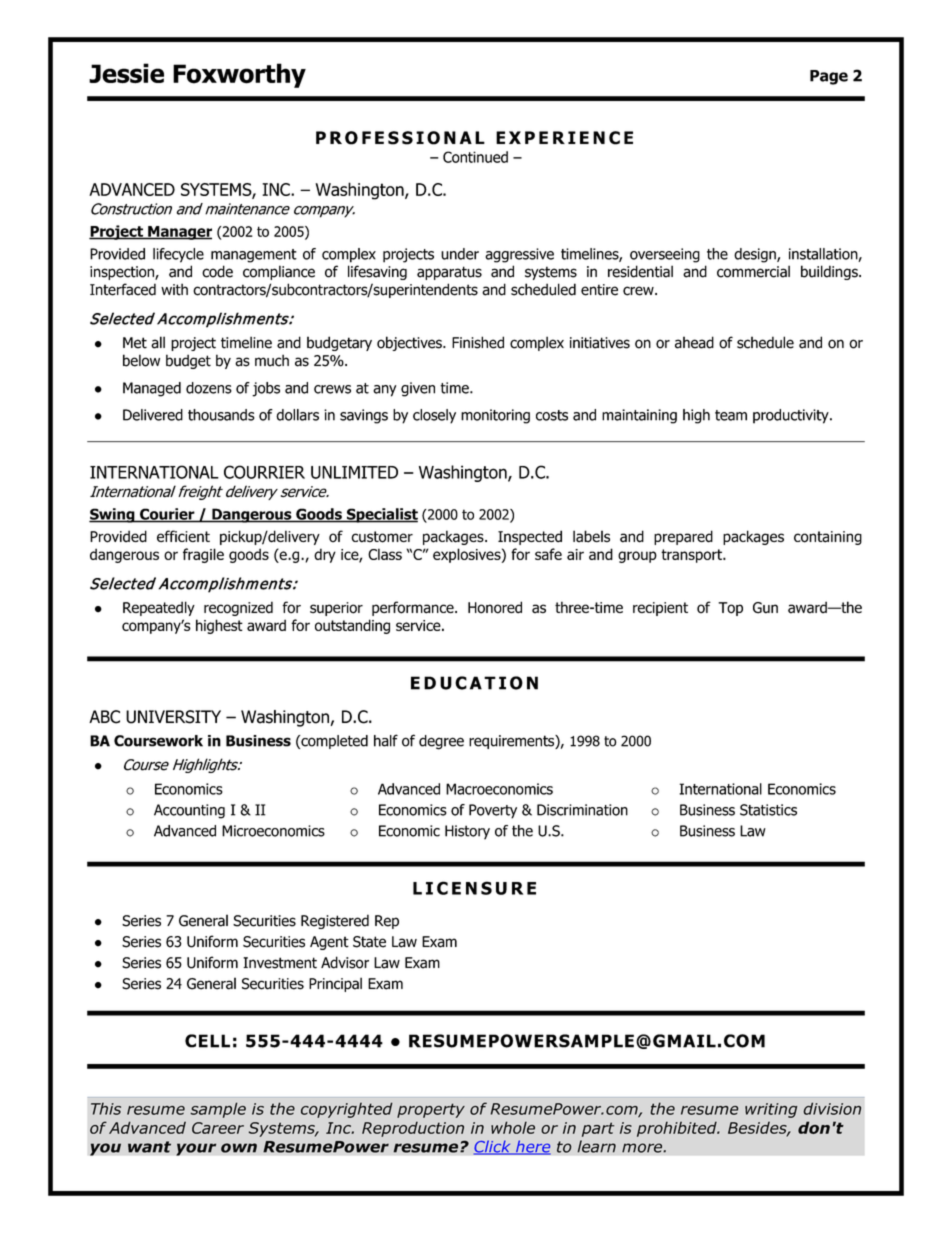 The height and width of the page is (1233, 952). What do you see at coordinates (730, 609) in the page?
I see `Top` at bounding box center [730, 609].
